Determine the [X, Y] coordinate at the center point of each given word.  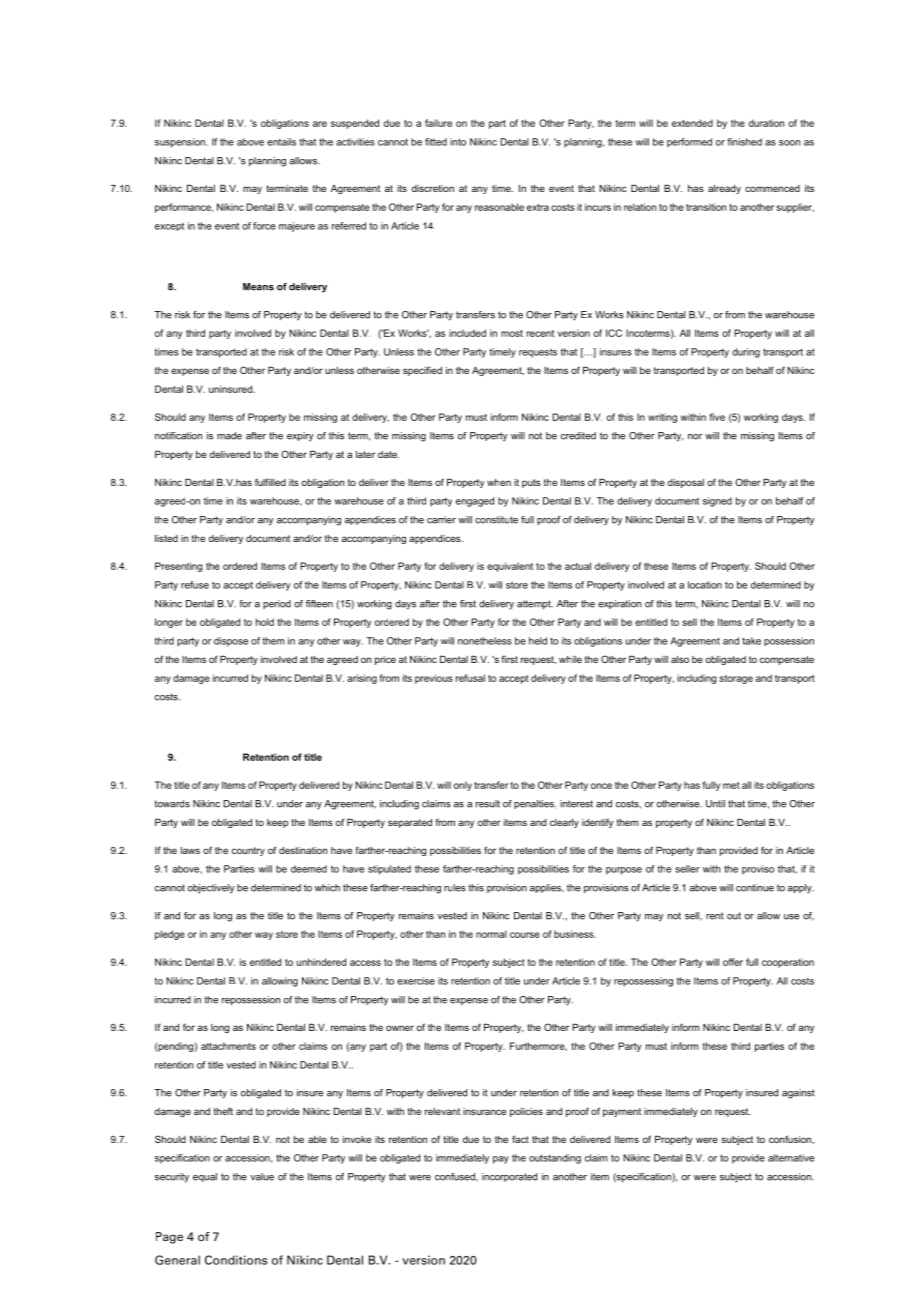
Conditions [236, 1260]
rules [455, 888]
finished [744, 142]
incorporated [509, 1177]
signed [717, 502]
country [248, 851]
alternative [791, 1158]
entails [281, 142]
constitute [496, 520]
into [458, 142]
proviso [758, 870]
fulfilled [270, 482]
